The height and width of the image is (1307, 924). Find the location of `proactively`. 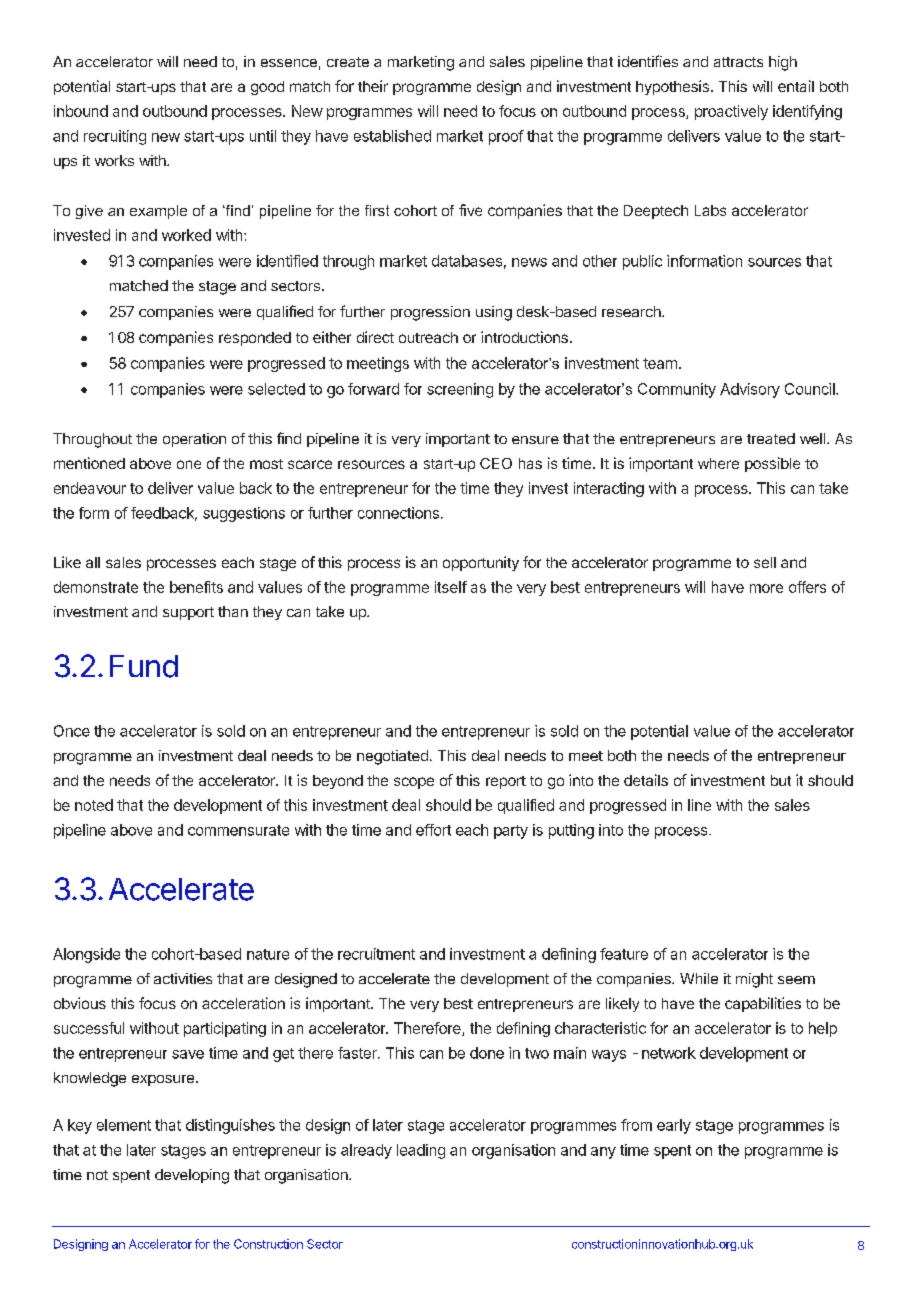

proactively is located at coordinates (731, 112).
